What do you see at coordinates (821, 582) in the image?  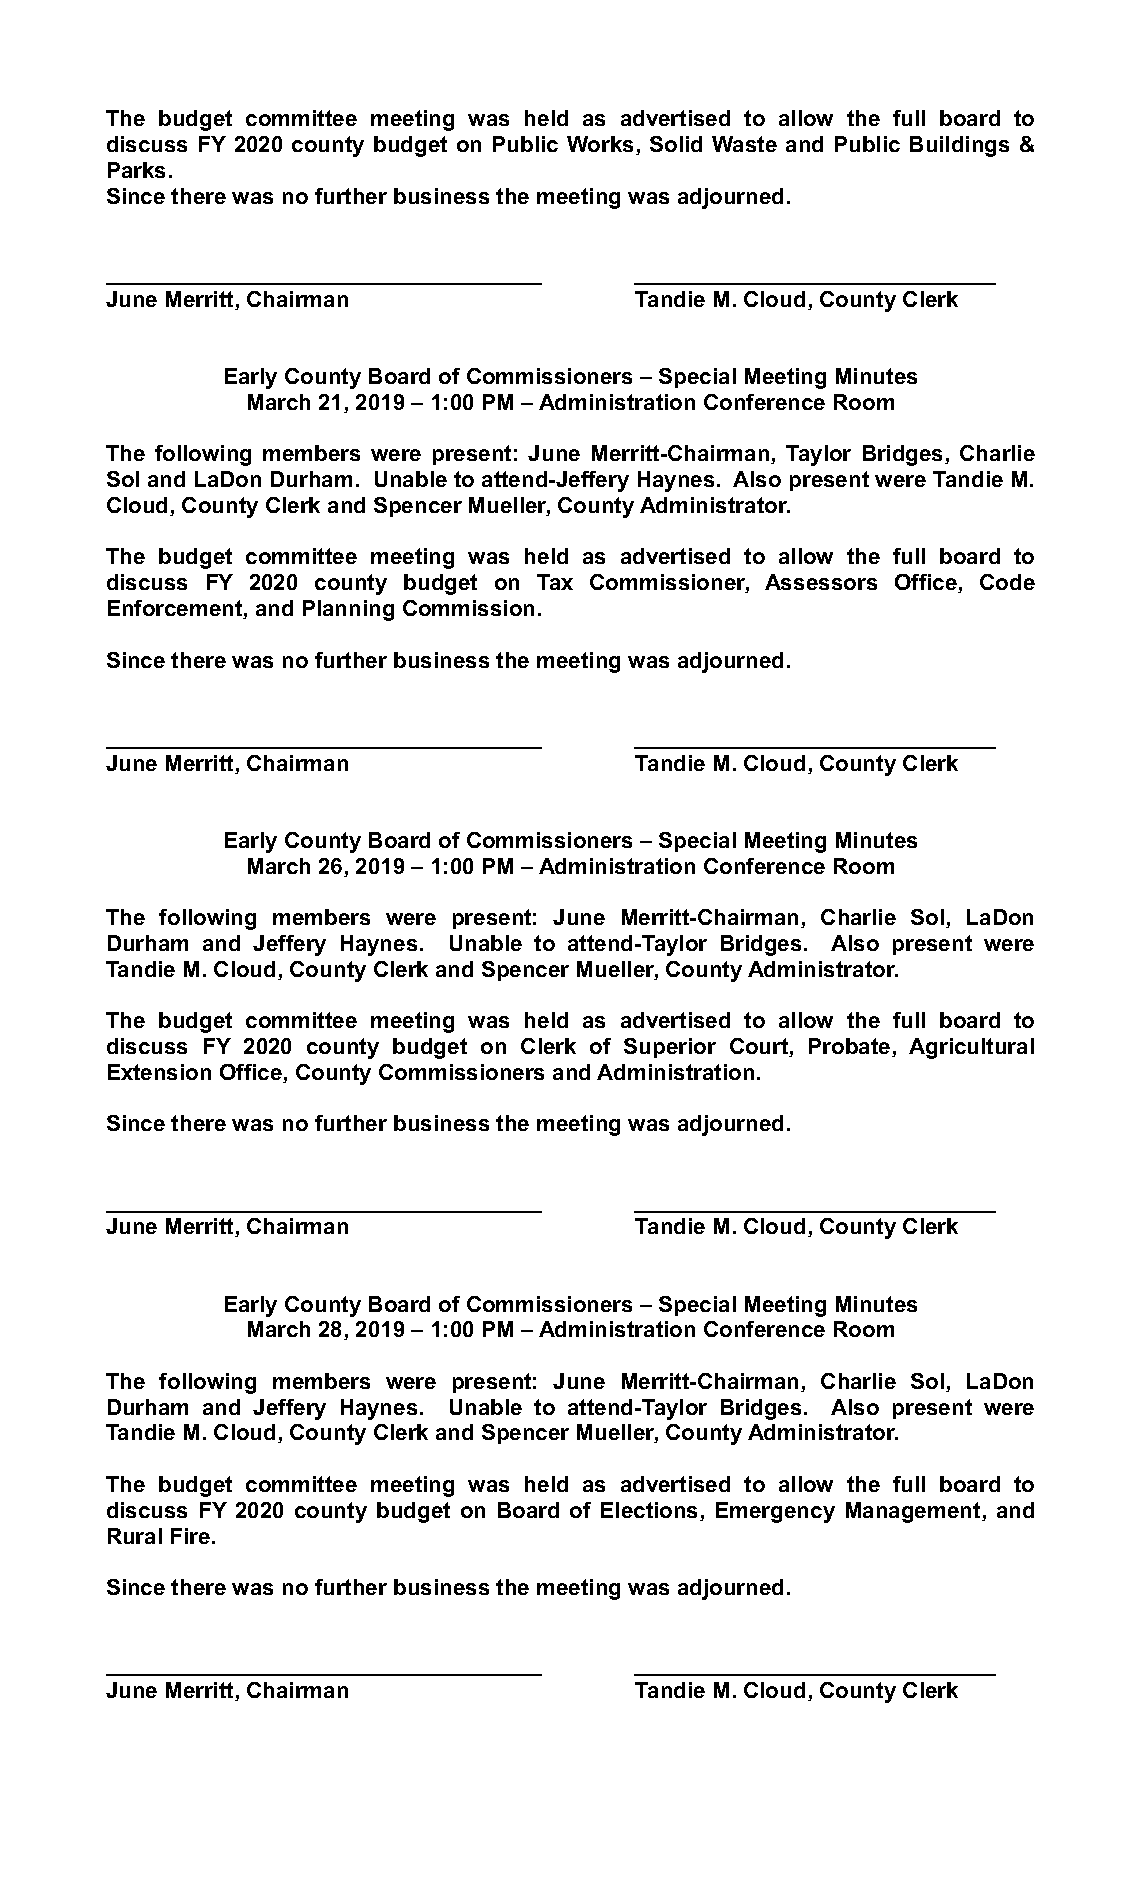 I see `Assessors` at bounding box center [821, 582].
